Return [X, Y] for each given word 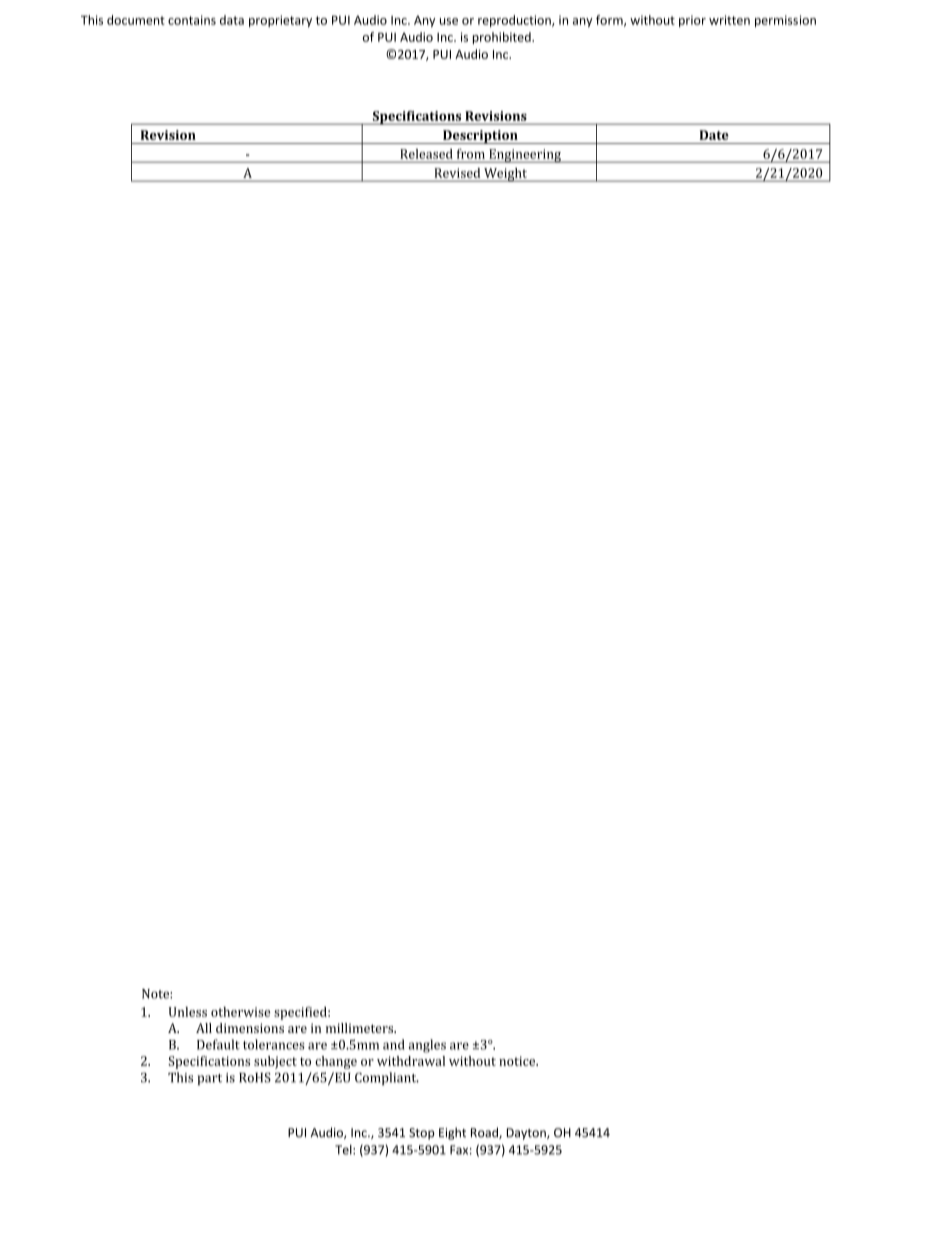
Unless [188, 1012]
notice [518, 1061]
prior [692, 21]
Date [714, 135]
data [232, 20]
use [449, 21]
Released [427, 154]
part [209, 1079]
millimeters [361, 1028]
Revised [457, 173]
